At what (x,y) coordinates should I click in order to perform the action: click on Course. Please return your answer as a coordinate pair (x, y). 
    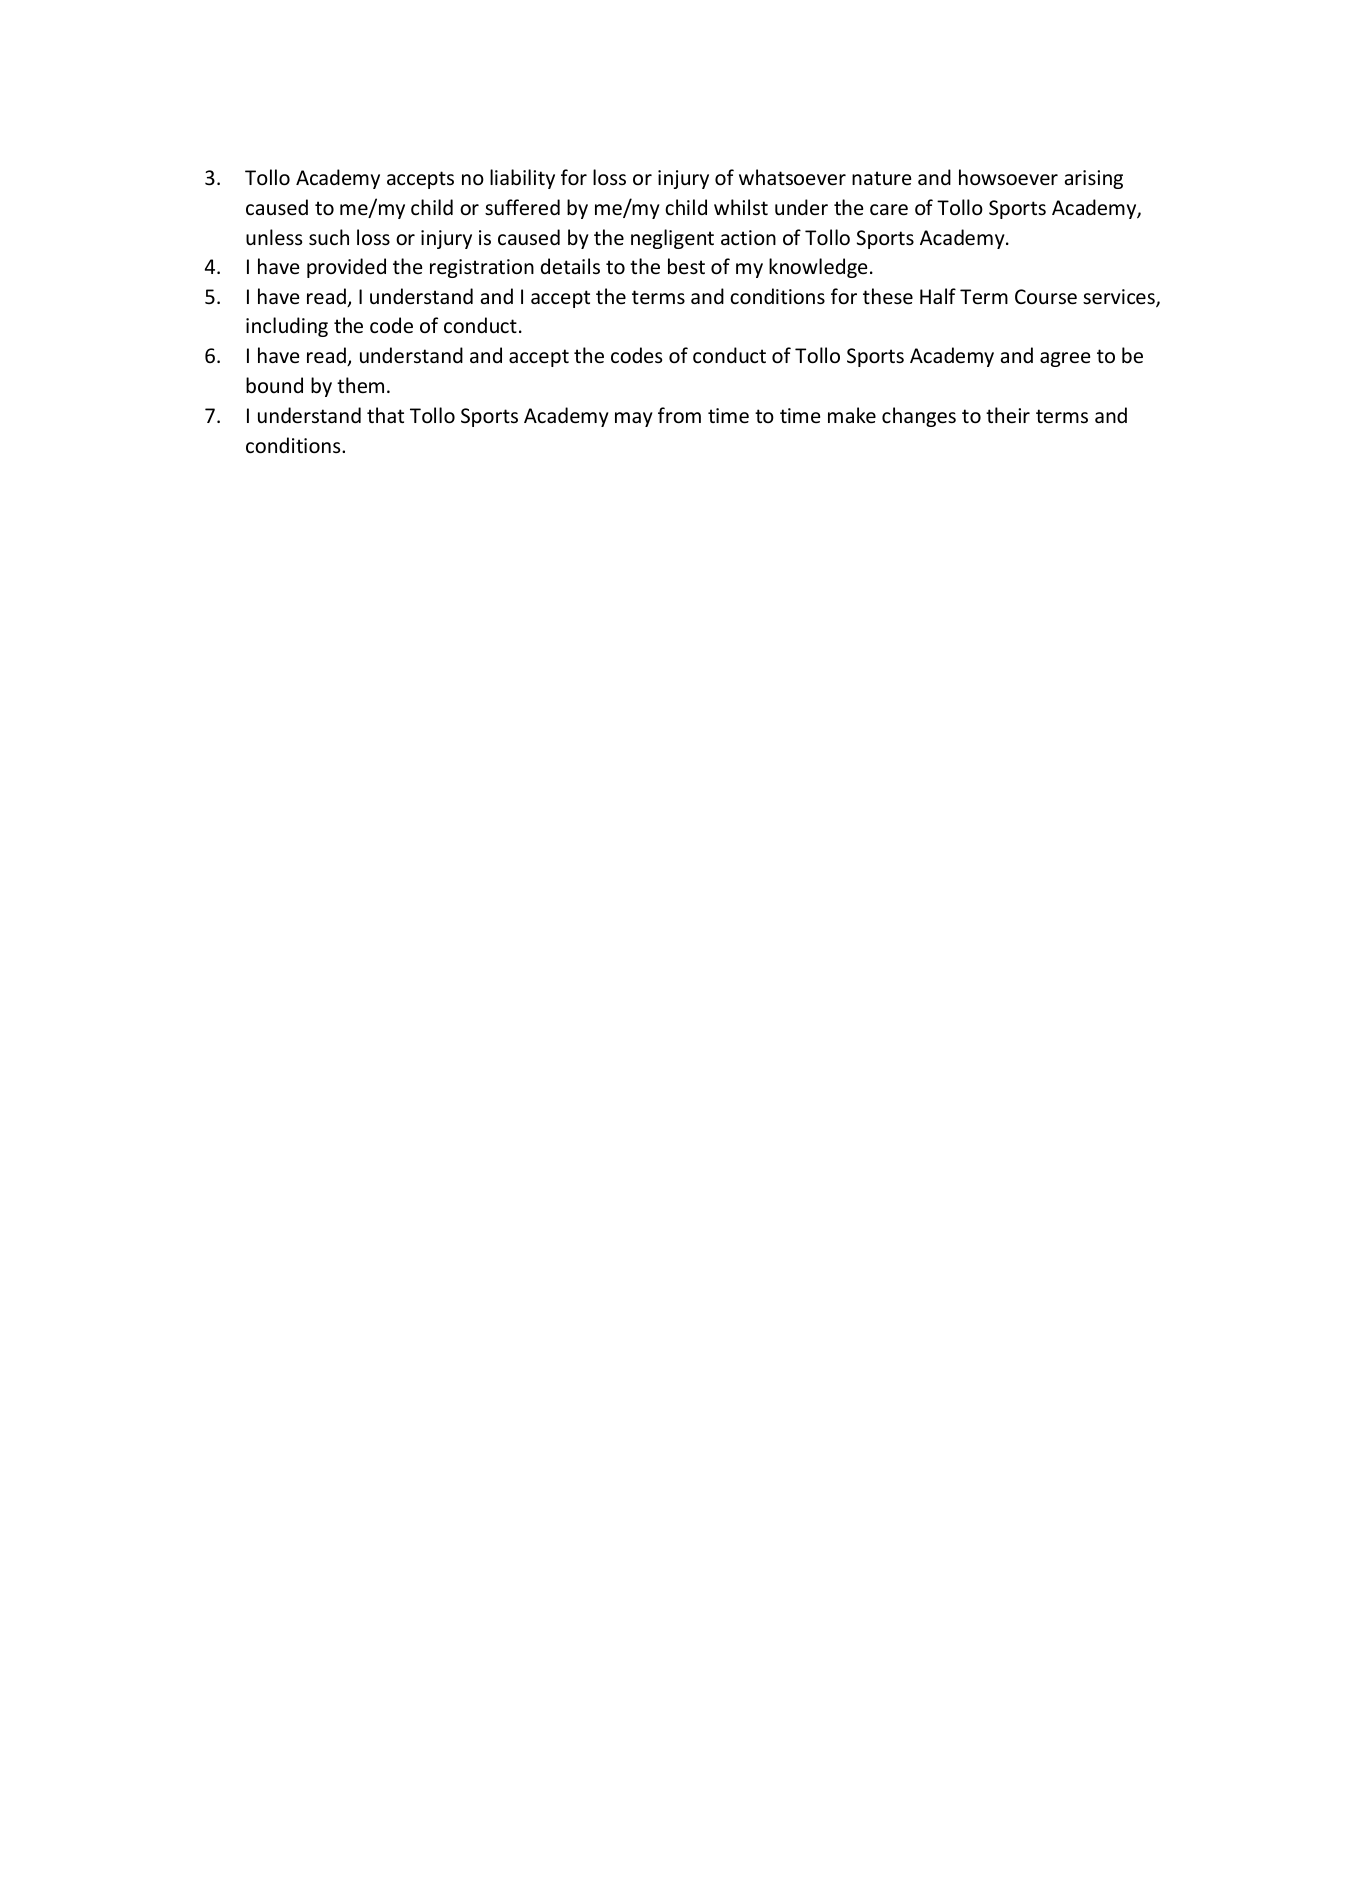
    Looking at the image, I should click on (1046, 297).
